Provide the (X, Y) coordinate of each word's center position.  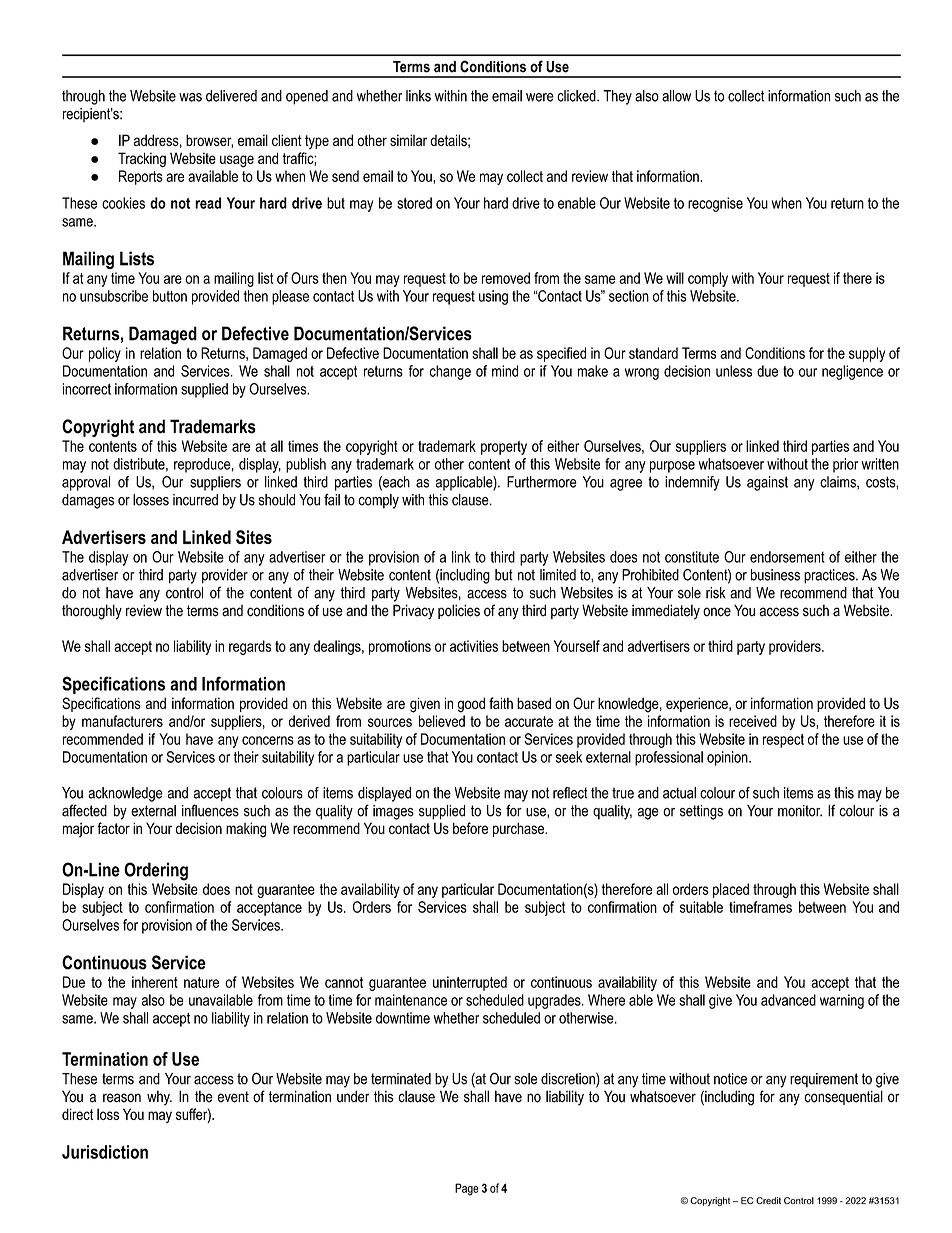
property (504, 448)
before (470, 828)
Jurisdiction (105, 1152)
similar (408, 140)
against (767, 483)
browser (209, 141)
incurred (195, 500)
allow (676, 96)
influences (210, 810)
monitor (800, 811)
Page (467, 1189)
